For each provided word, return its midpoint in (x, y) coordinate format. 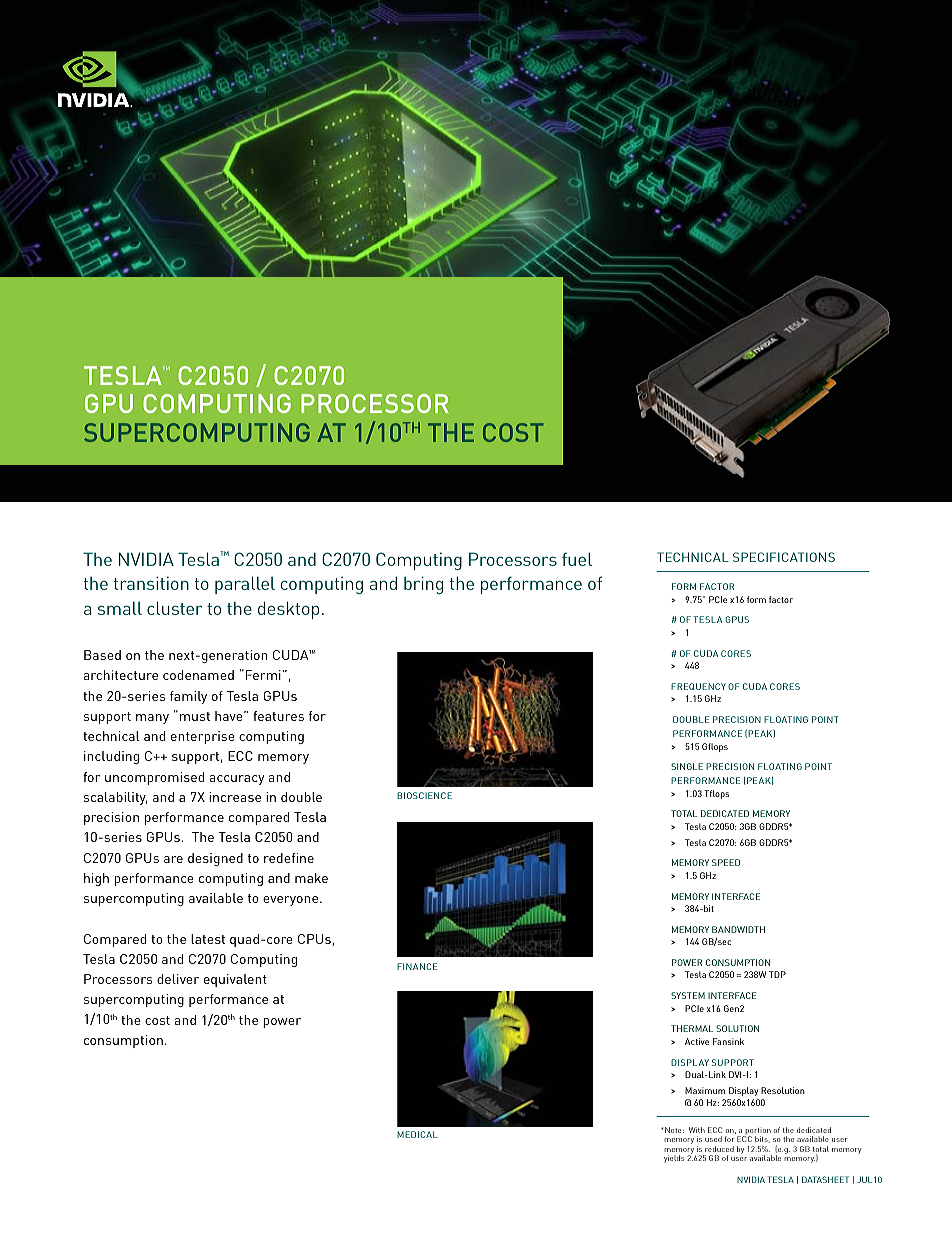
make (311, 878)
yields (674, 1159)
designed (215, 859)
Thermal (692, 1028)
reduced (719, 1149)
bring (423, 585)
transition (151, 583)
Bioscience (424, 795)
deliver (178, 979)
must (195, 716)
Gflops (715, 747)
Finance (417, 966)
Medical (417, 1134)
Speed (726, 862)
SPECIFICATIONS (784, 557)
